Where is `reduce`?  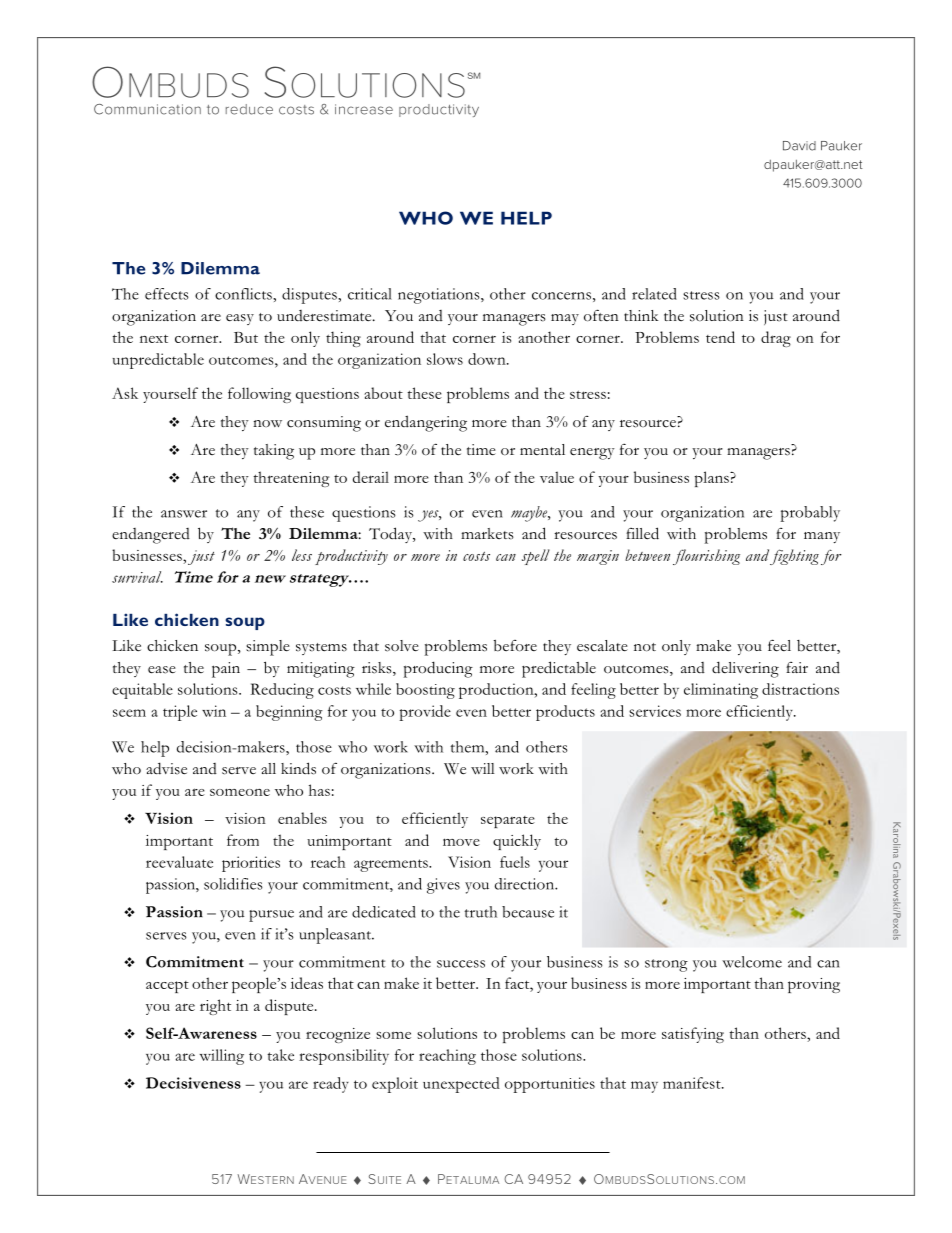 reduce is located at coordinates (249, 109).
